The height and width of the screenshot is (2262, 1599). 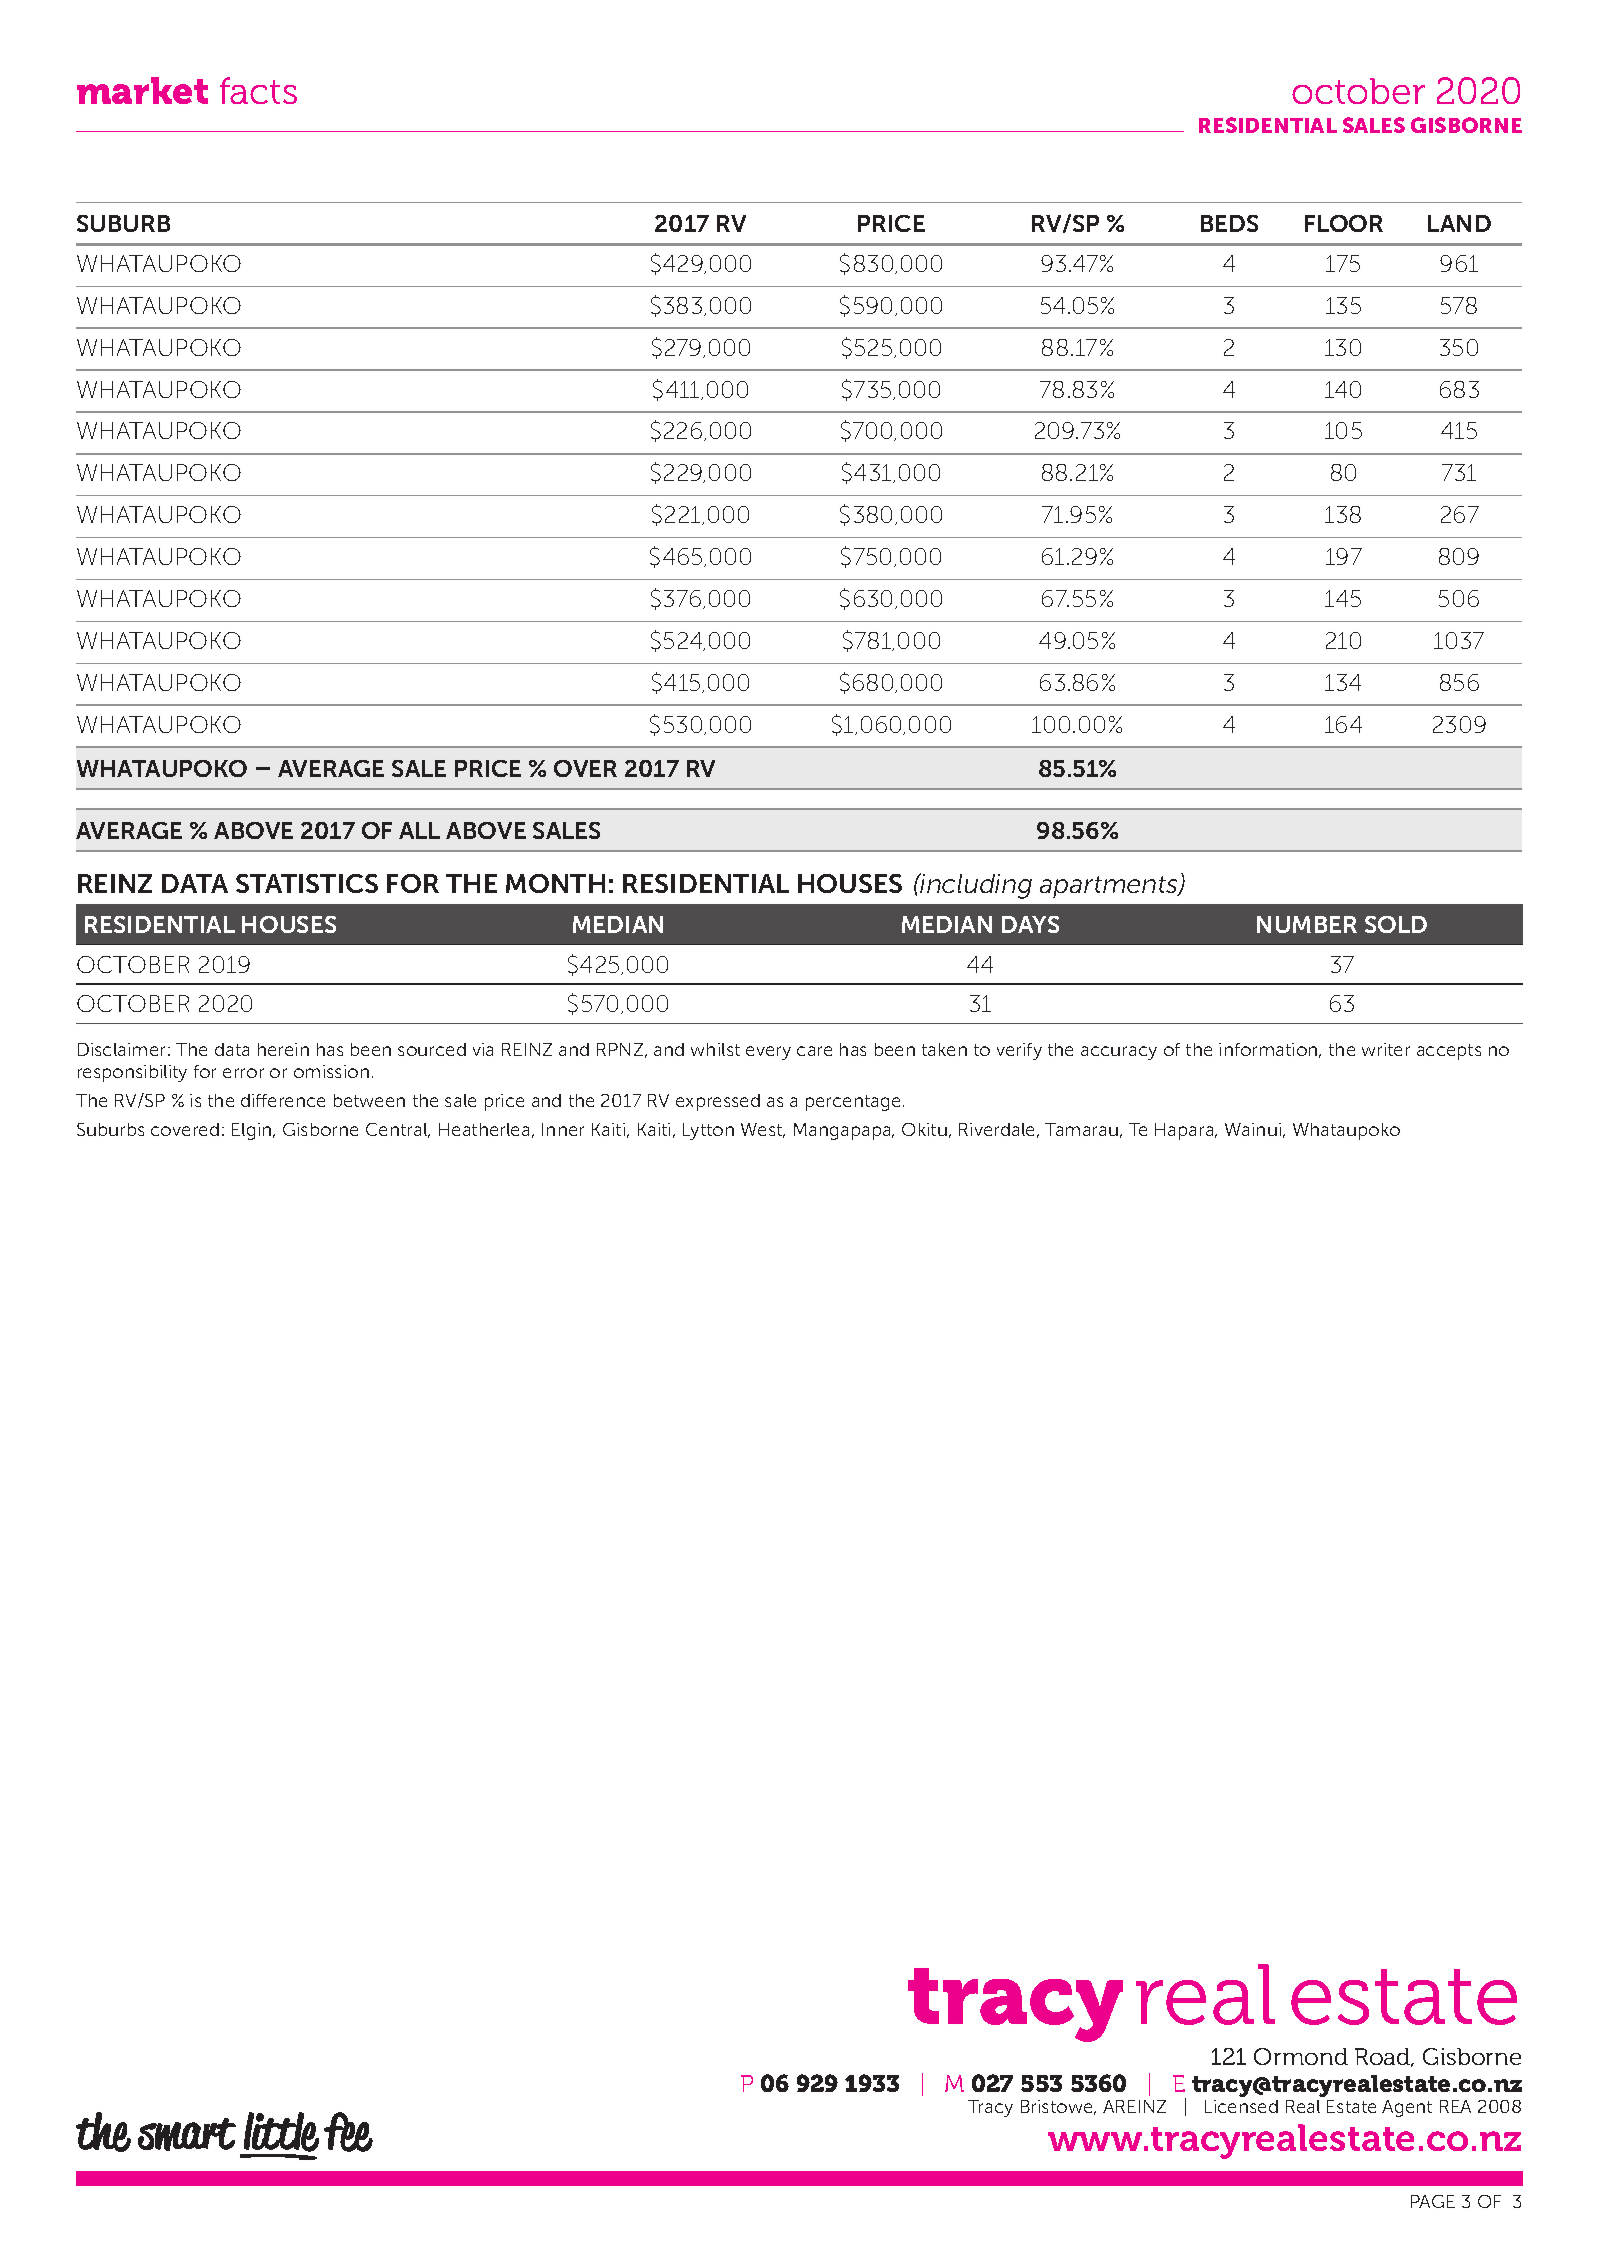 What do you see at coordinates (398, 1130) in the screenshot?
I see `Central` at bounding box center [398, 1130].
